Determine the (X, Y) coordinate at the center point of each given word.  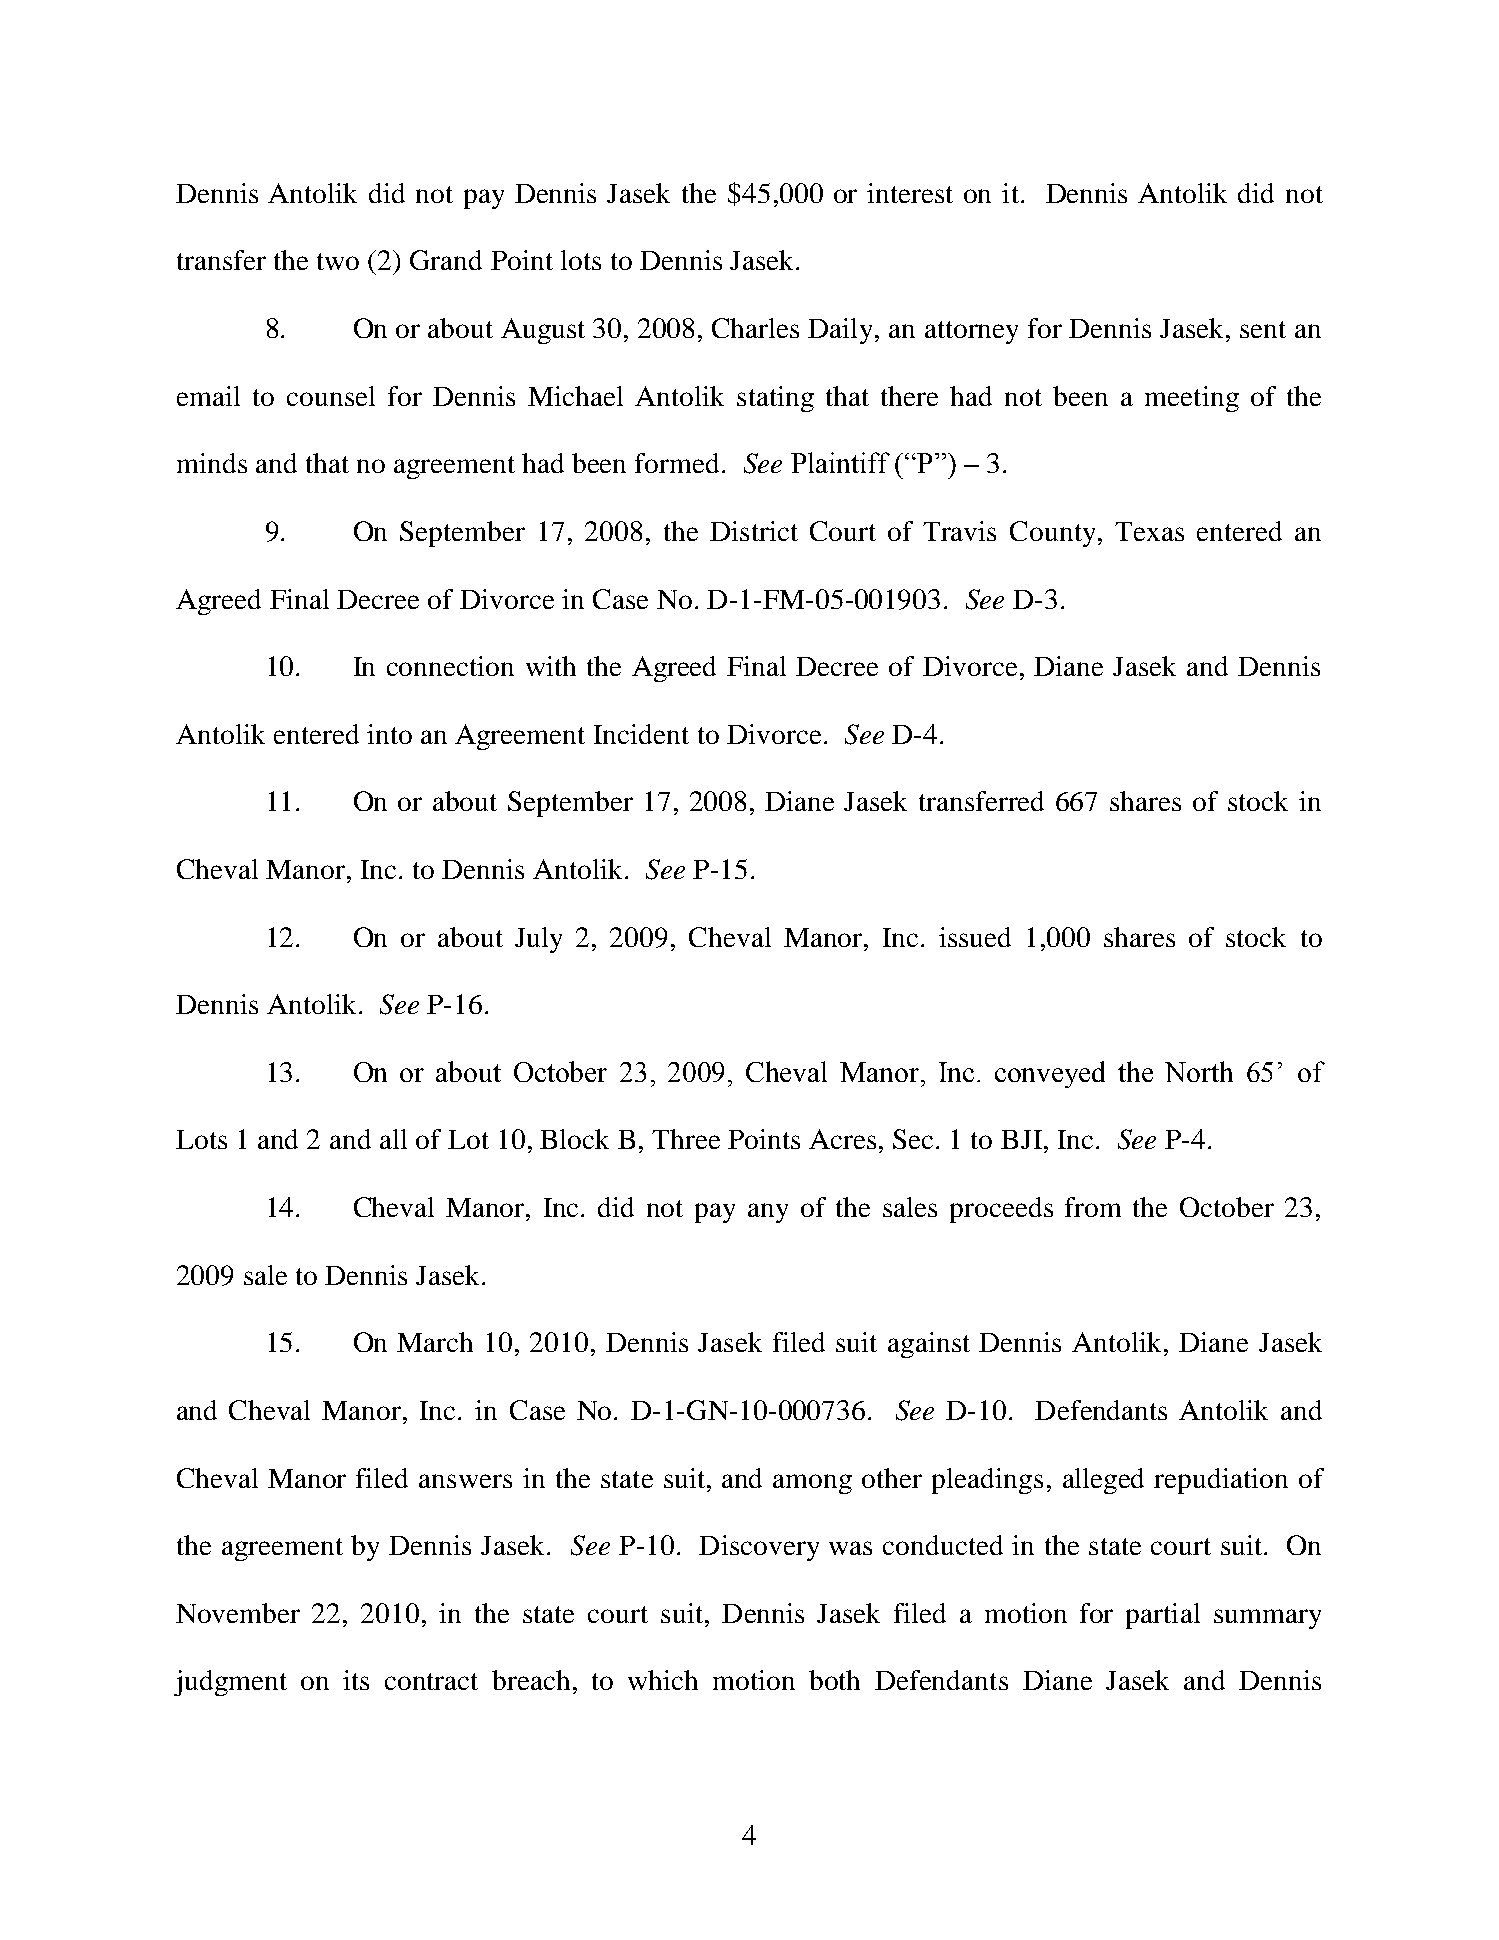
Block (574, 1139)
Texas (1149, 531)
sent (1263, 329)
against (929, 1345)
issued (975, 937)
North (1199, 1071)
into (389, 734)
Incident (641, 734)
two (338, 261)
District (754, 531)
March (435, 1342)
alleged (1103, 1481)
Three (686, 1139)
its (356, 1680)
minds (212, 463)
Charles (755, 328)
